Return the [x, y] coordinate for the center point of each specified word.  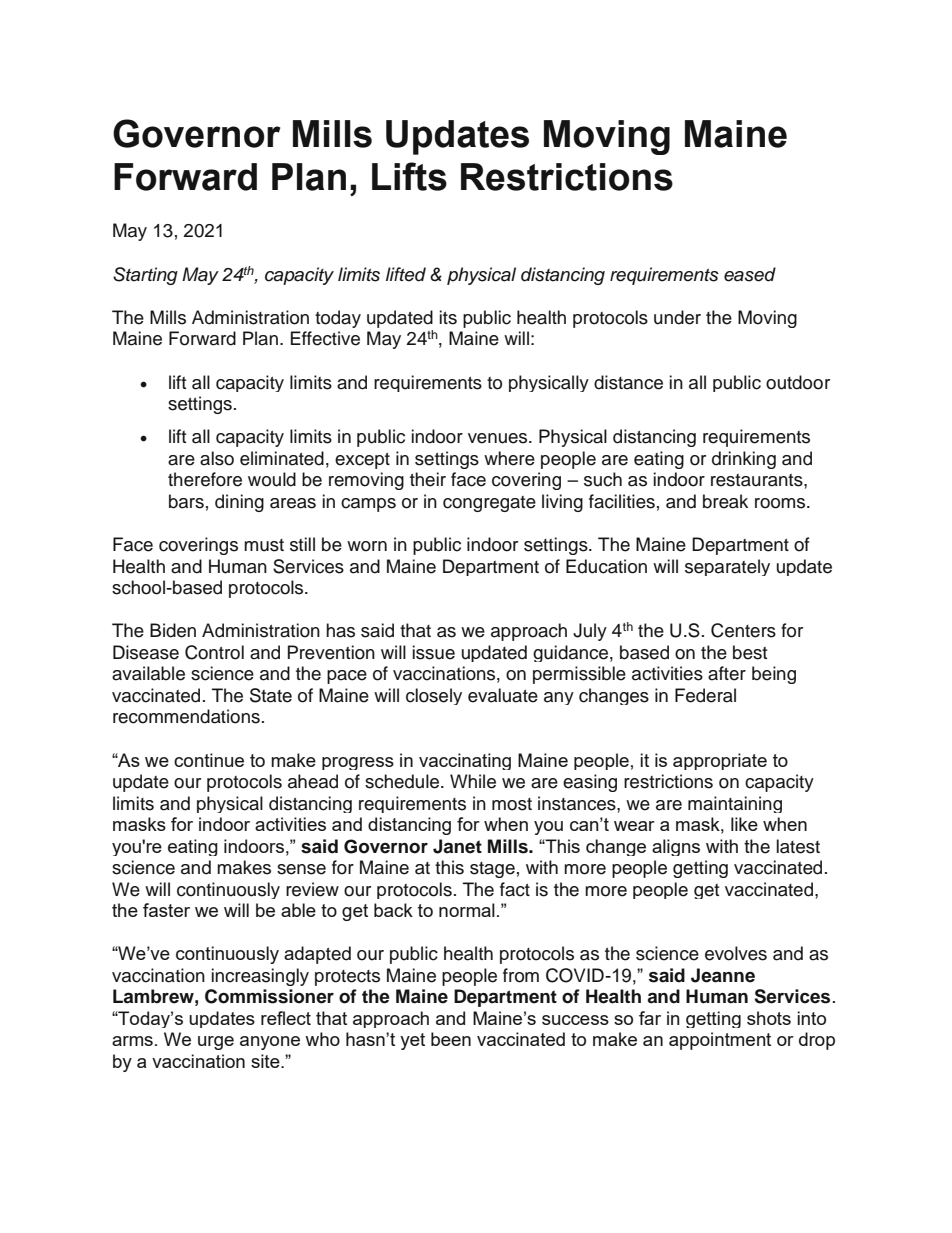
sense [301, 869]
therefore [205, 479]
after [727, 673]
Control [214, 652]
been [451, 1039]
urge [216, 1043]
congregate [489, 504]
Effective [325, 338]
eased [750, 274]
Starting [145, 276]
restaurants [758, 480]
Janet [457, 846]
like [744, 824]
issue [434, 652]
